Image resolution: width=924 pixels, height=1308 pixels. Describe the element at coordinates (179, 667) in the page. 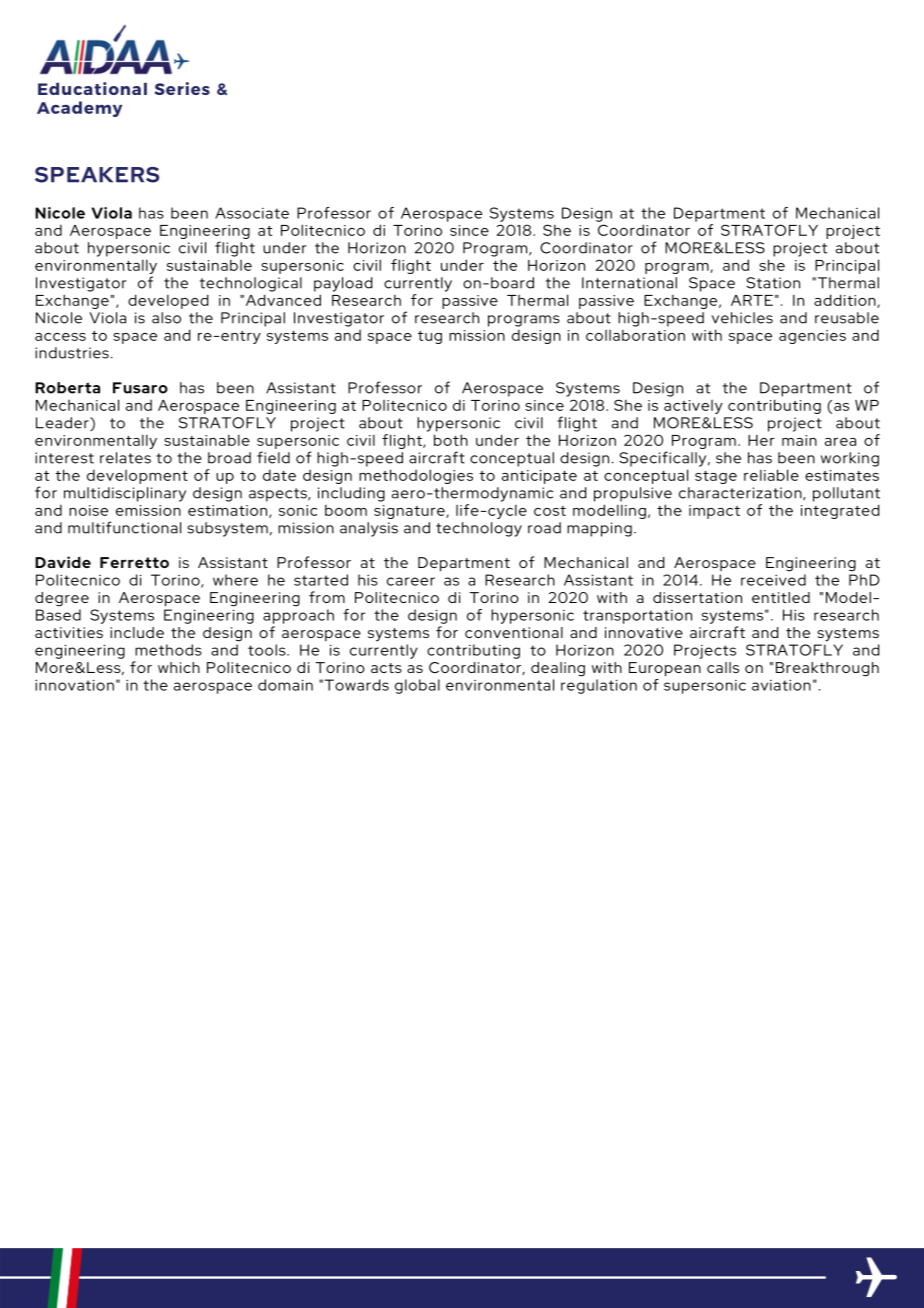

I see `which` at that location.
